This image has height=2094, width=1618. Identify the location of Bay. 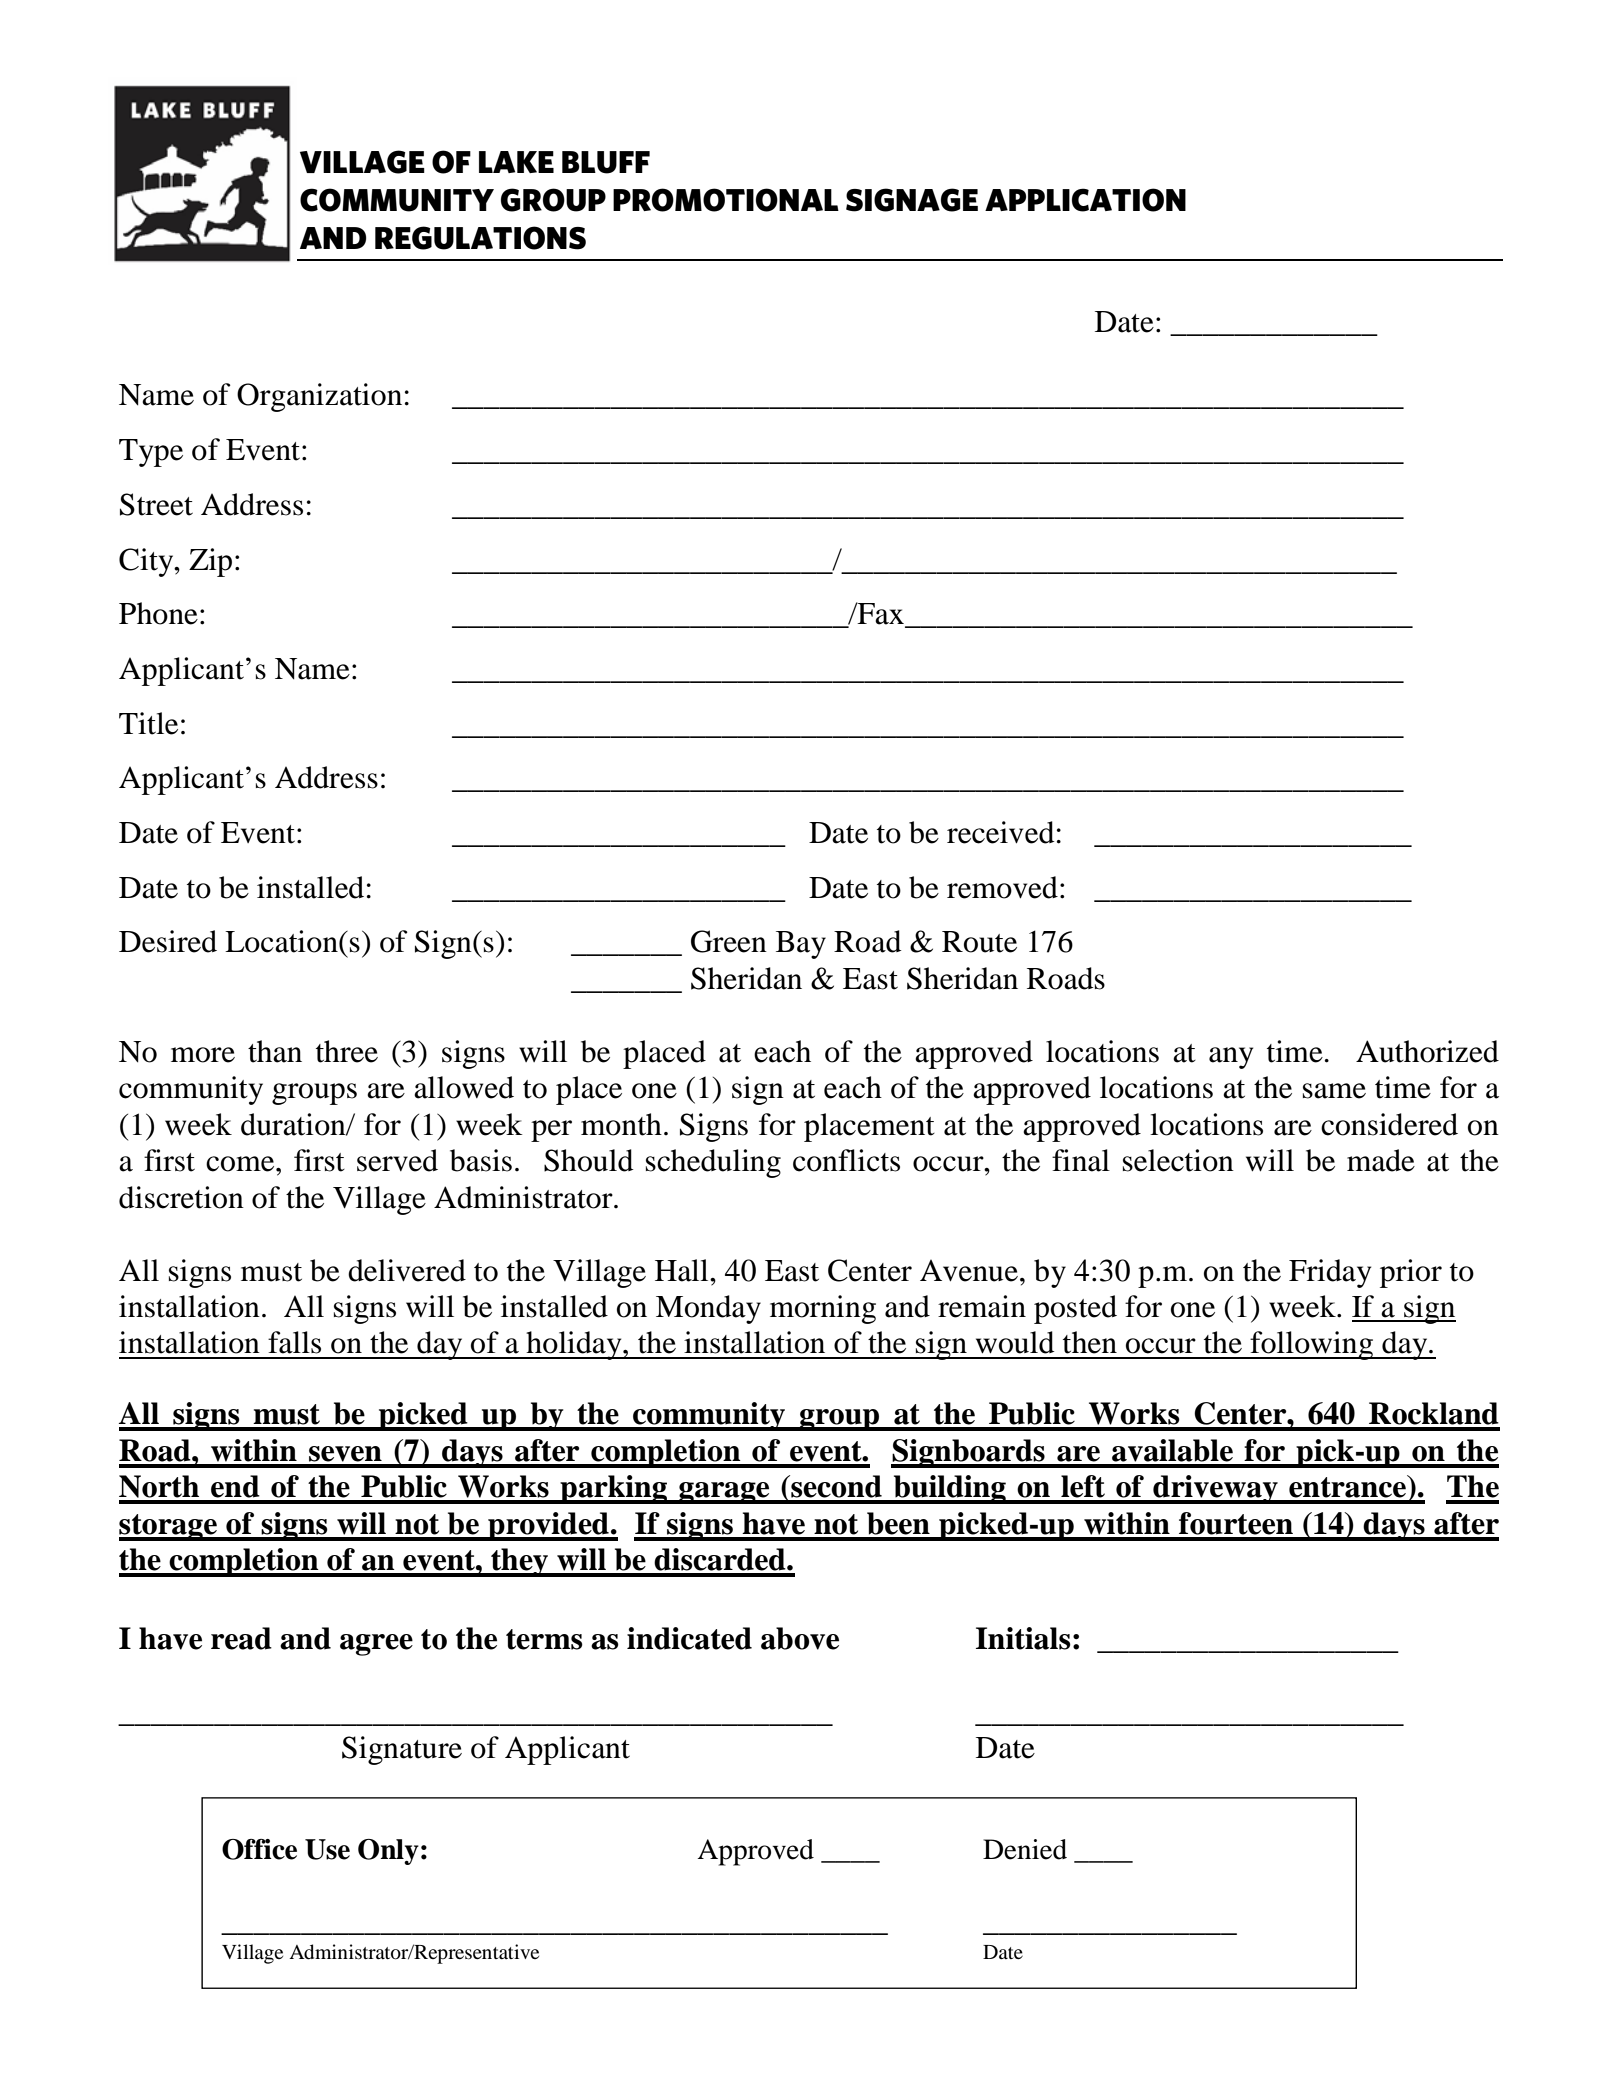
(801, 945).
